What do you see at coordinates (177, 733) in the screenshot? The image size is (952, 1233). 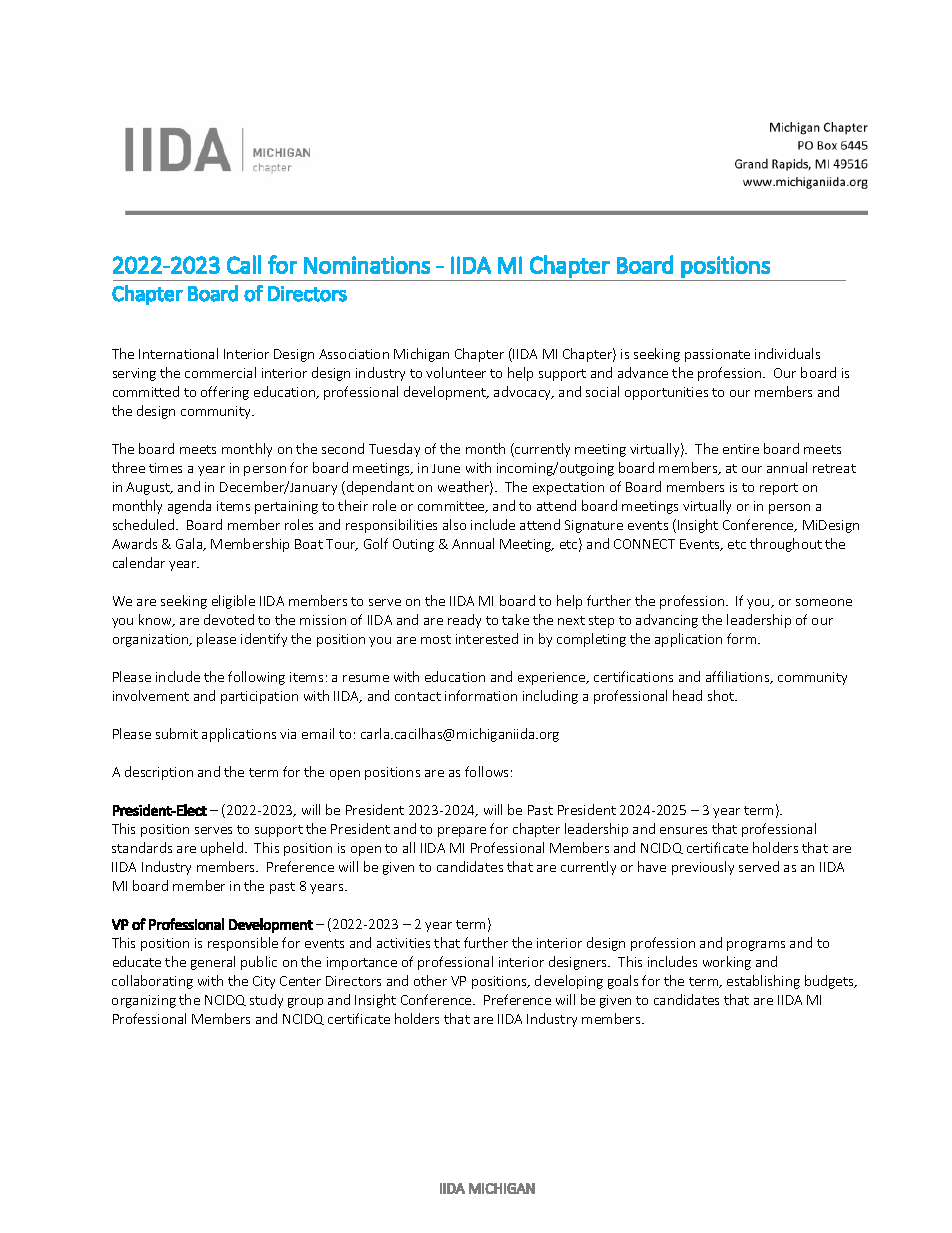 I see `submit` at bounding box center [177, 733].
